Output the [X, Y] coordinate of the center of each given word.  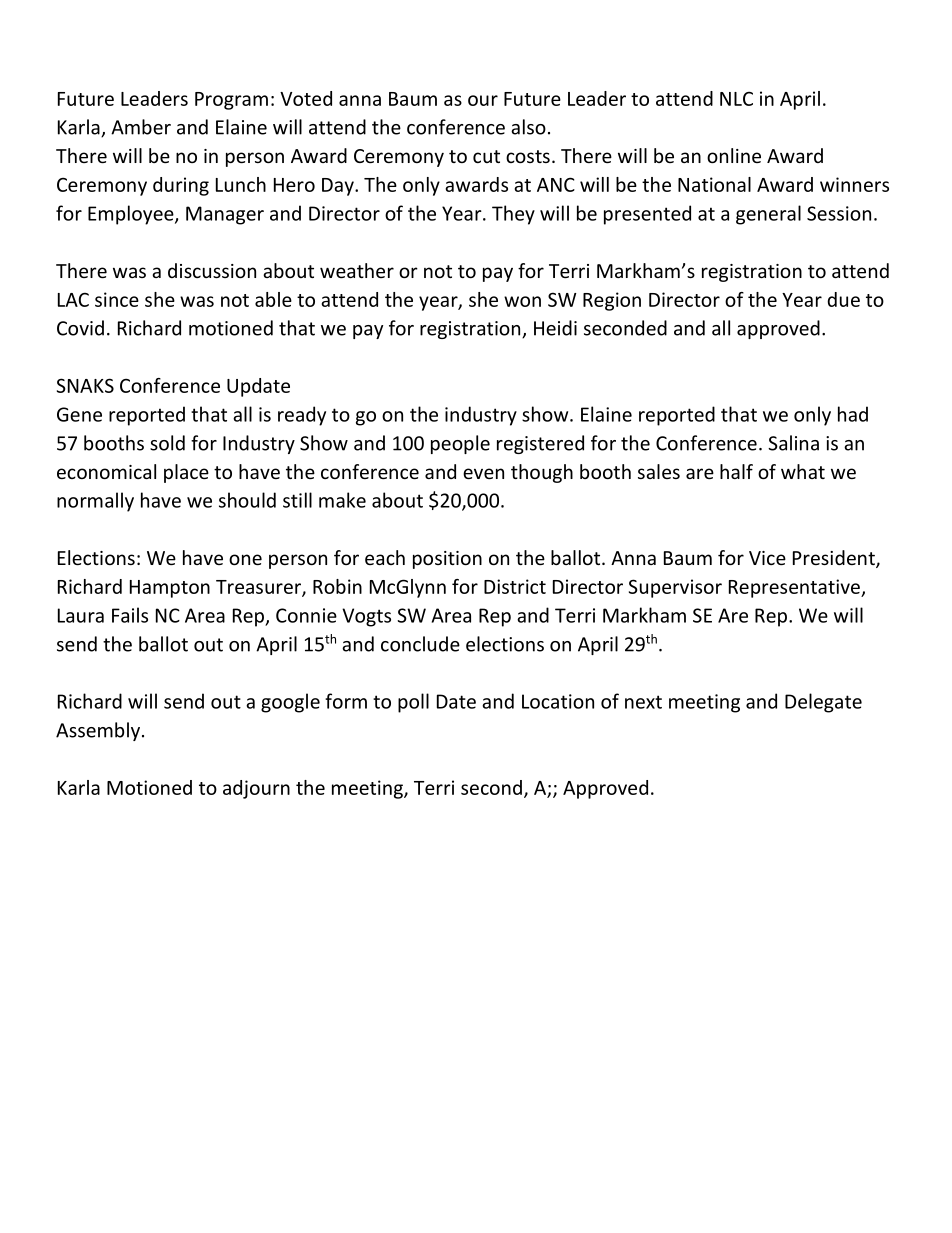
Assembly [98, 731]
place [186, 473]
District [515, 586]
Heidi [555, 328]
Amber [141, 127]
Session [839, 213]
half [736, 471]
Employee [132, 215]
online [734, 155]
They [513, 215]
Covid [80, 328]
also [528, 127]
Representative [795, 588]
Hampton [170, 589]
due [843, 299]
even [483, 473]
